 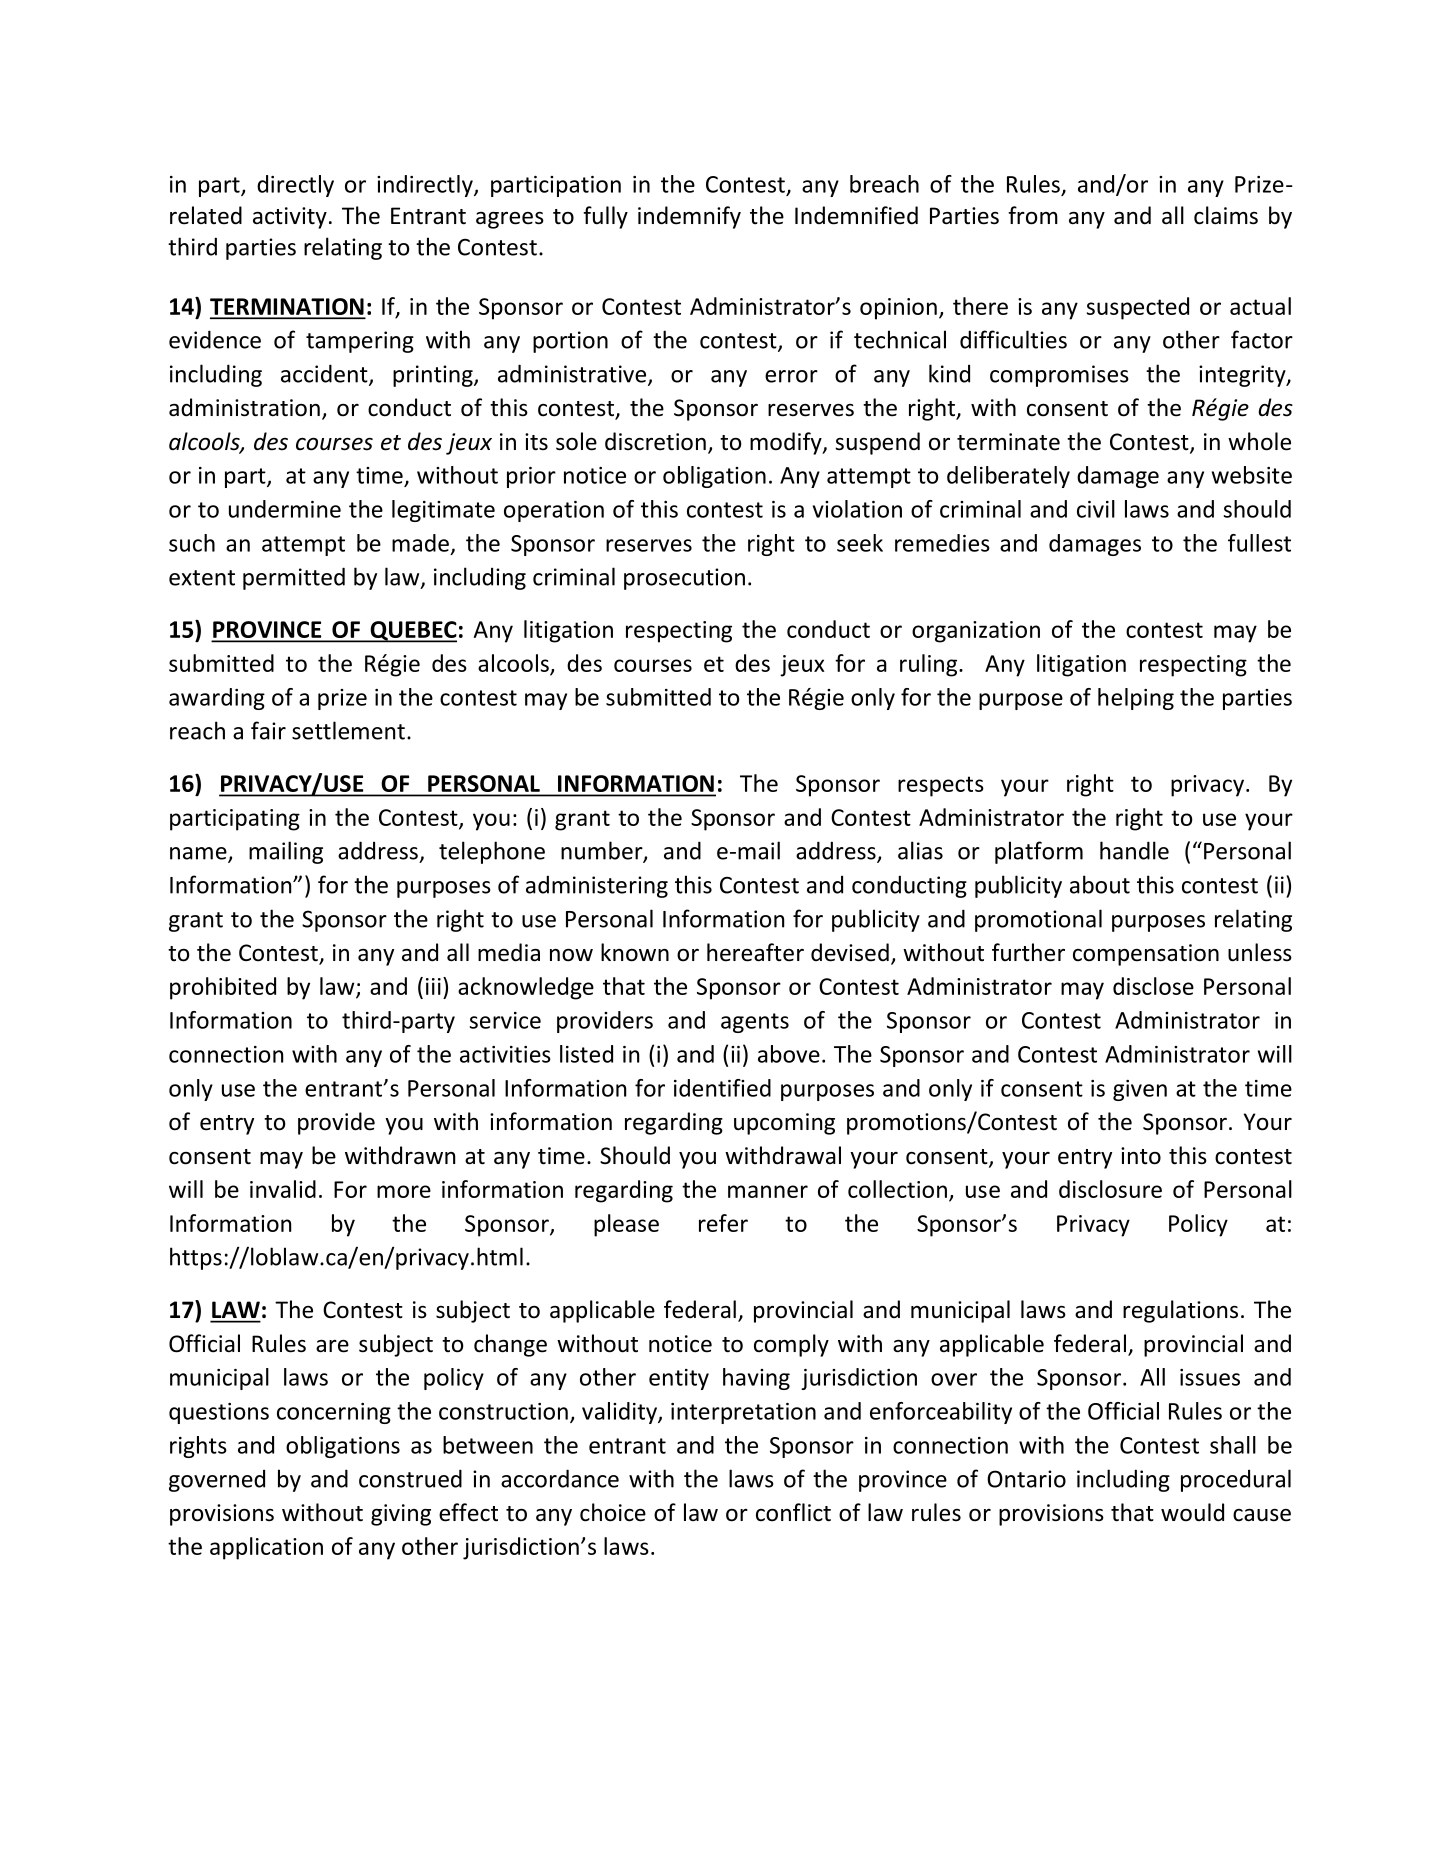 What do you see at coordinates (941, 786) in the screenshot?
I see `respects` at bounding box center [941, 786].
